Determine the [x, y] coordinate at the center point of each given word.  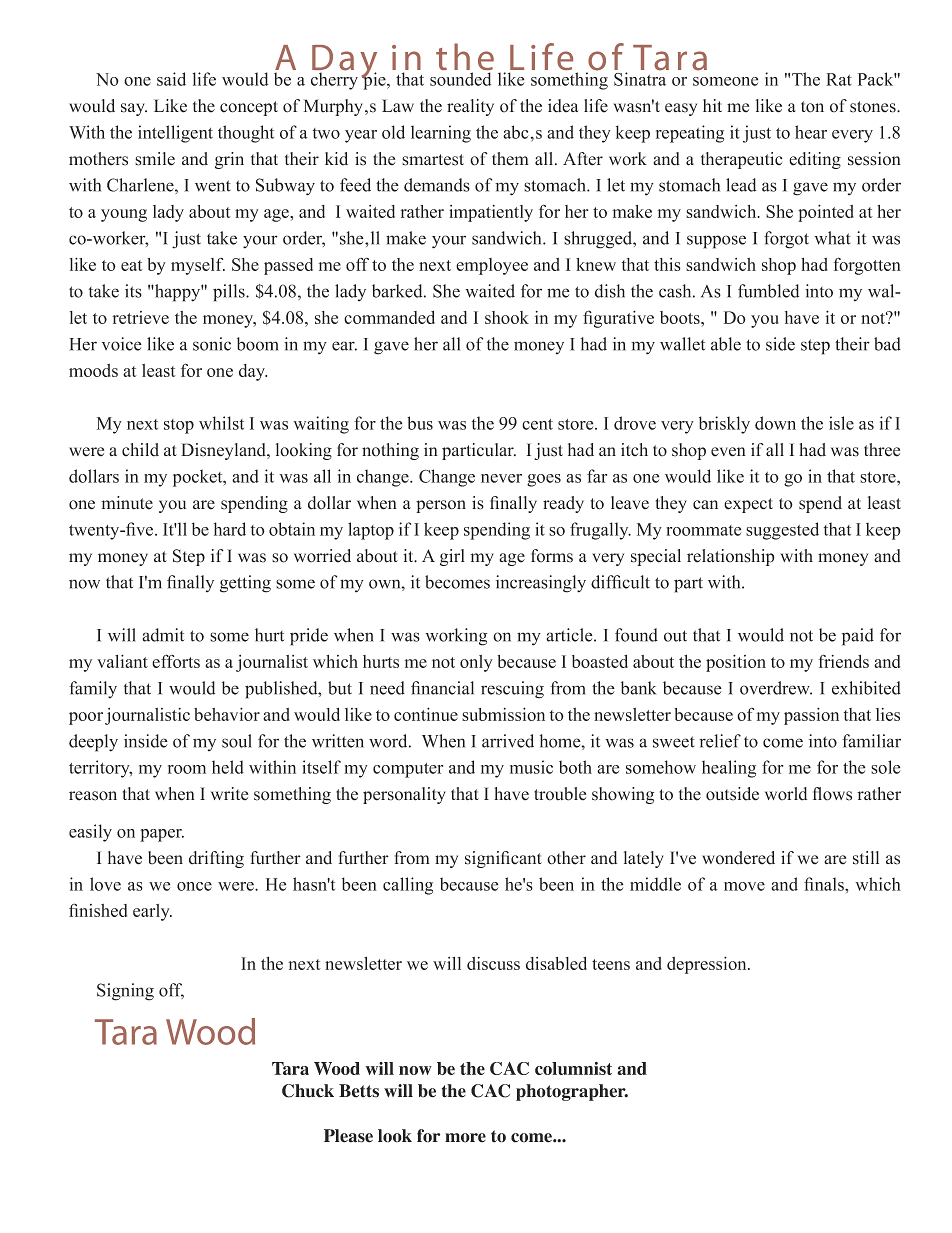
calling [408, 886]
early [152, 912]
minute [127, 503]
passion [811, 716]
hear [811, 132]
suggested [782, 531]
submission [503, 714]
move [744, 886]
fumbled [768, 291]
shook [507, 317]
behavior [227, 714]
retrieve [140, 317]
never [501, 478]
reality [470, 107]
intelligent [175, 134]
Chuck [308, 1091]
